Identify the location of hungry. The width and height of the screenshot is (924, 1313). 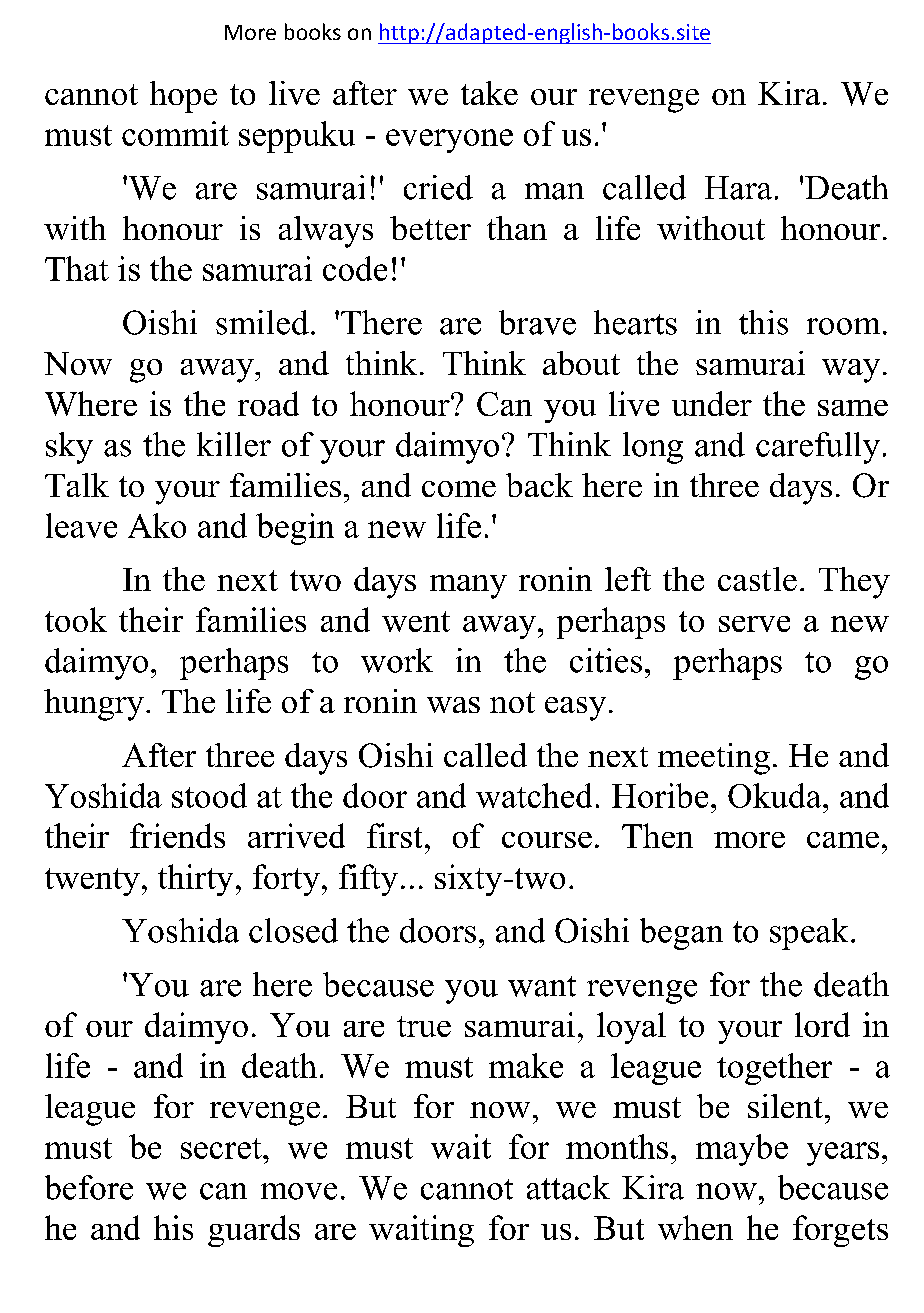
(94, 705).
